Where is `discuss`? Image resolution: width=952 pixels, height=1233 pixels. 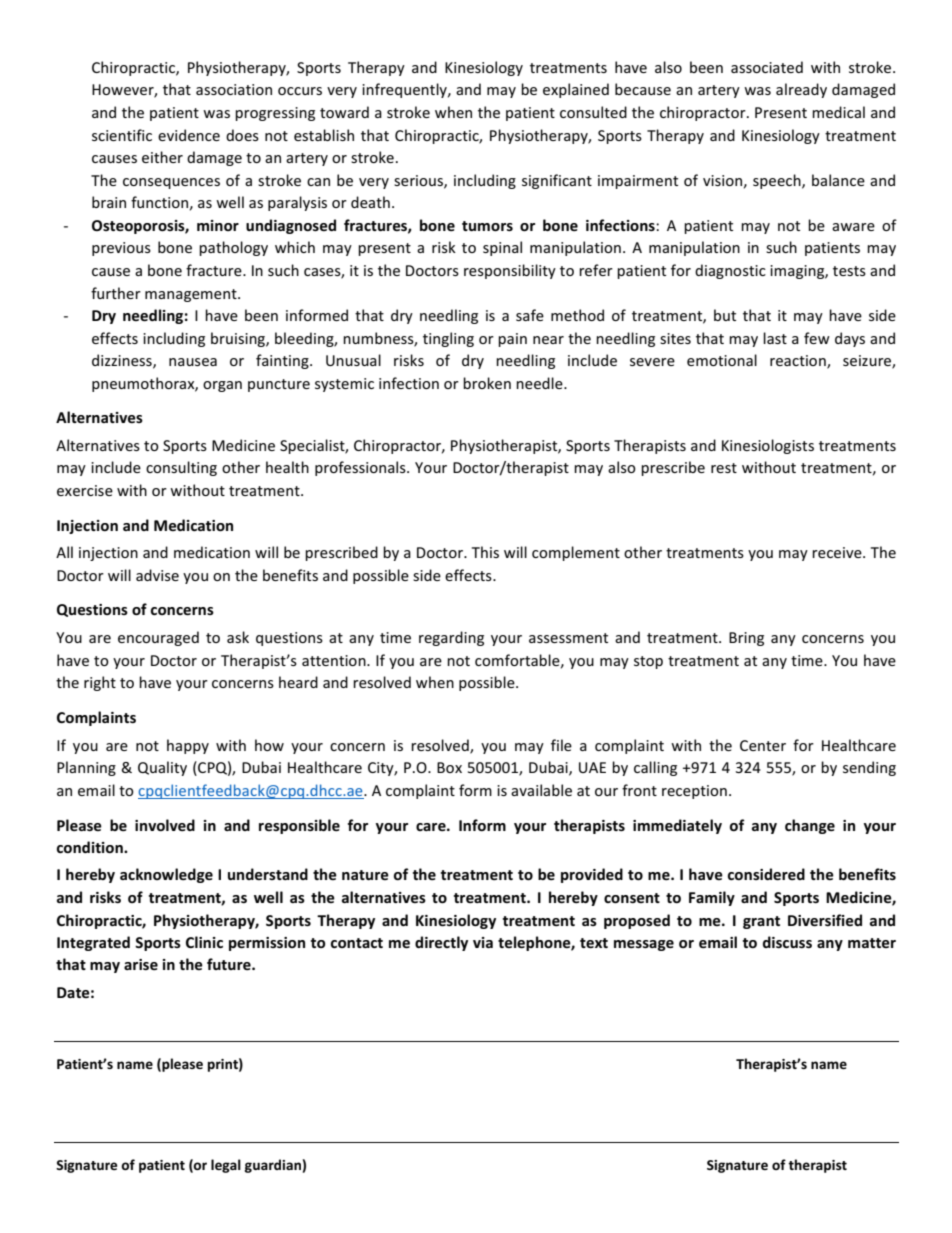 discuss is located at coordinates (787, 942).
